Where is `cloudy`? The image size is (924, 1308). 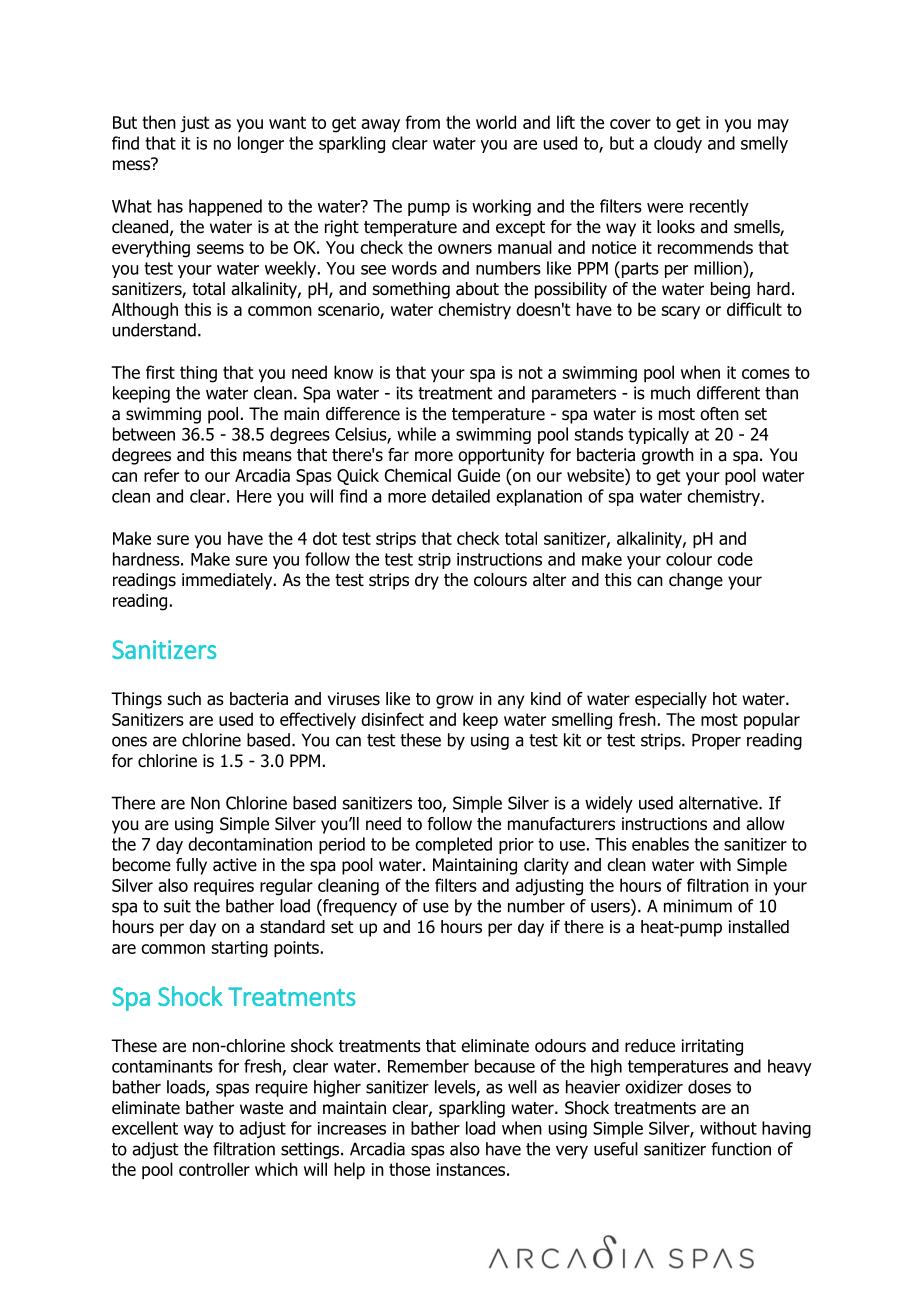 cloudy is located at coordinates (678, 144).
